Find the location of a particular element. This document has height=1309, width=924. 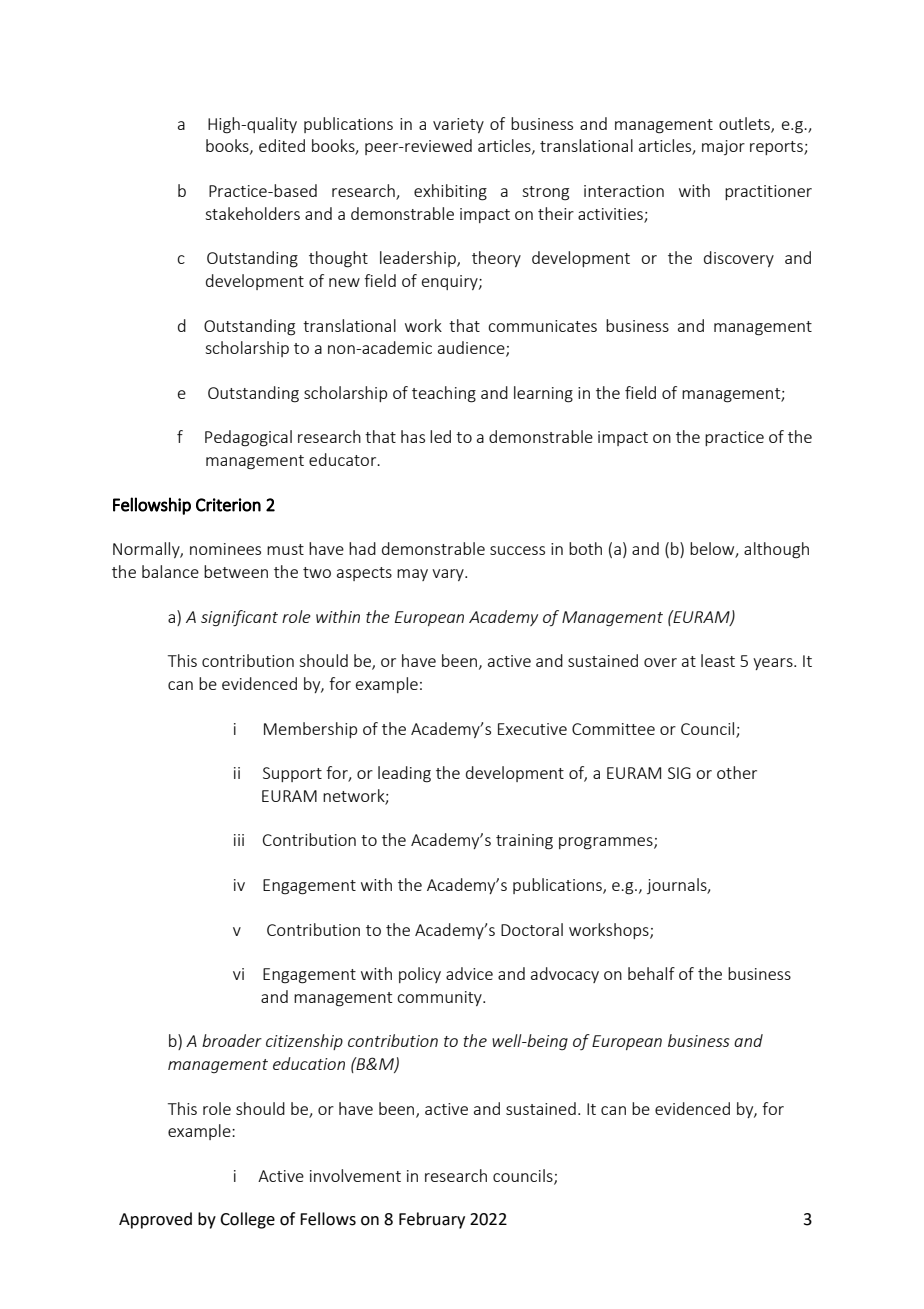

behalf is located at coordinates (651, 973).
